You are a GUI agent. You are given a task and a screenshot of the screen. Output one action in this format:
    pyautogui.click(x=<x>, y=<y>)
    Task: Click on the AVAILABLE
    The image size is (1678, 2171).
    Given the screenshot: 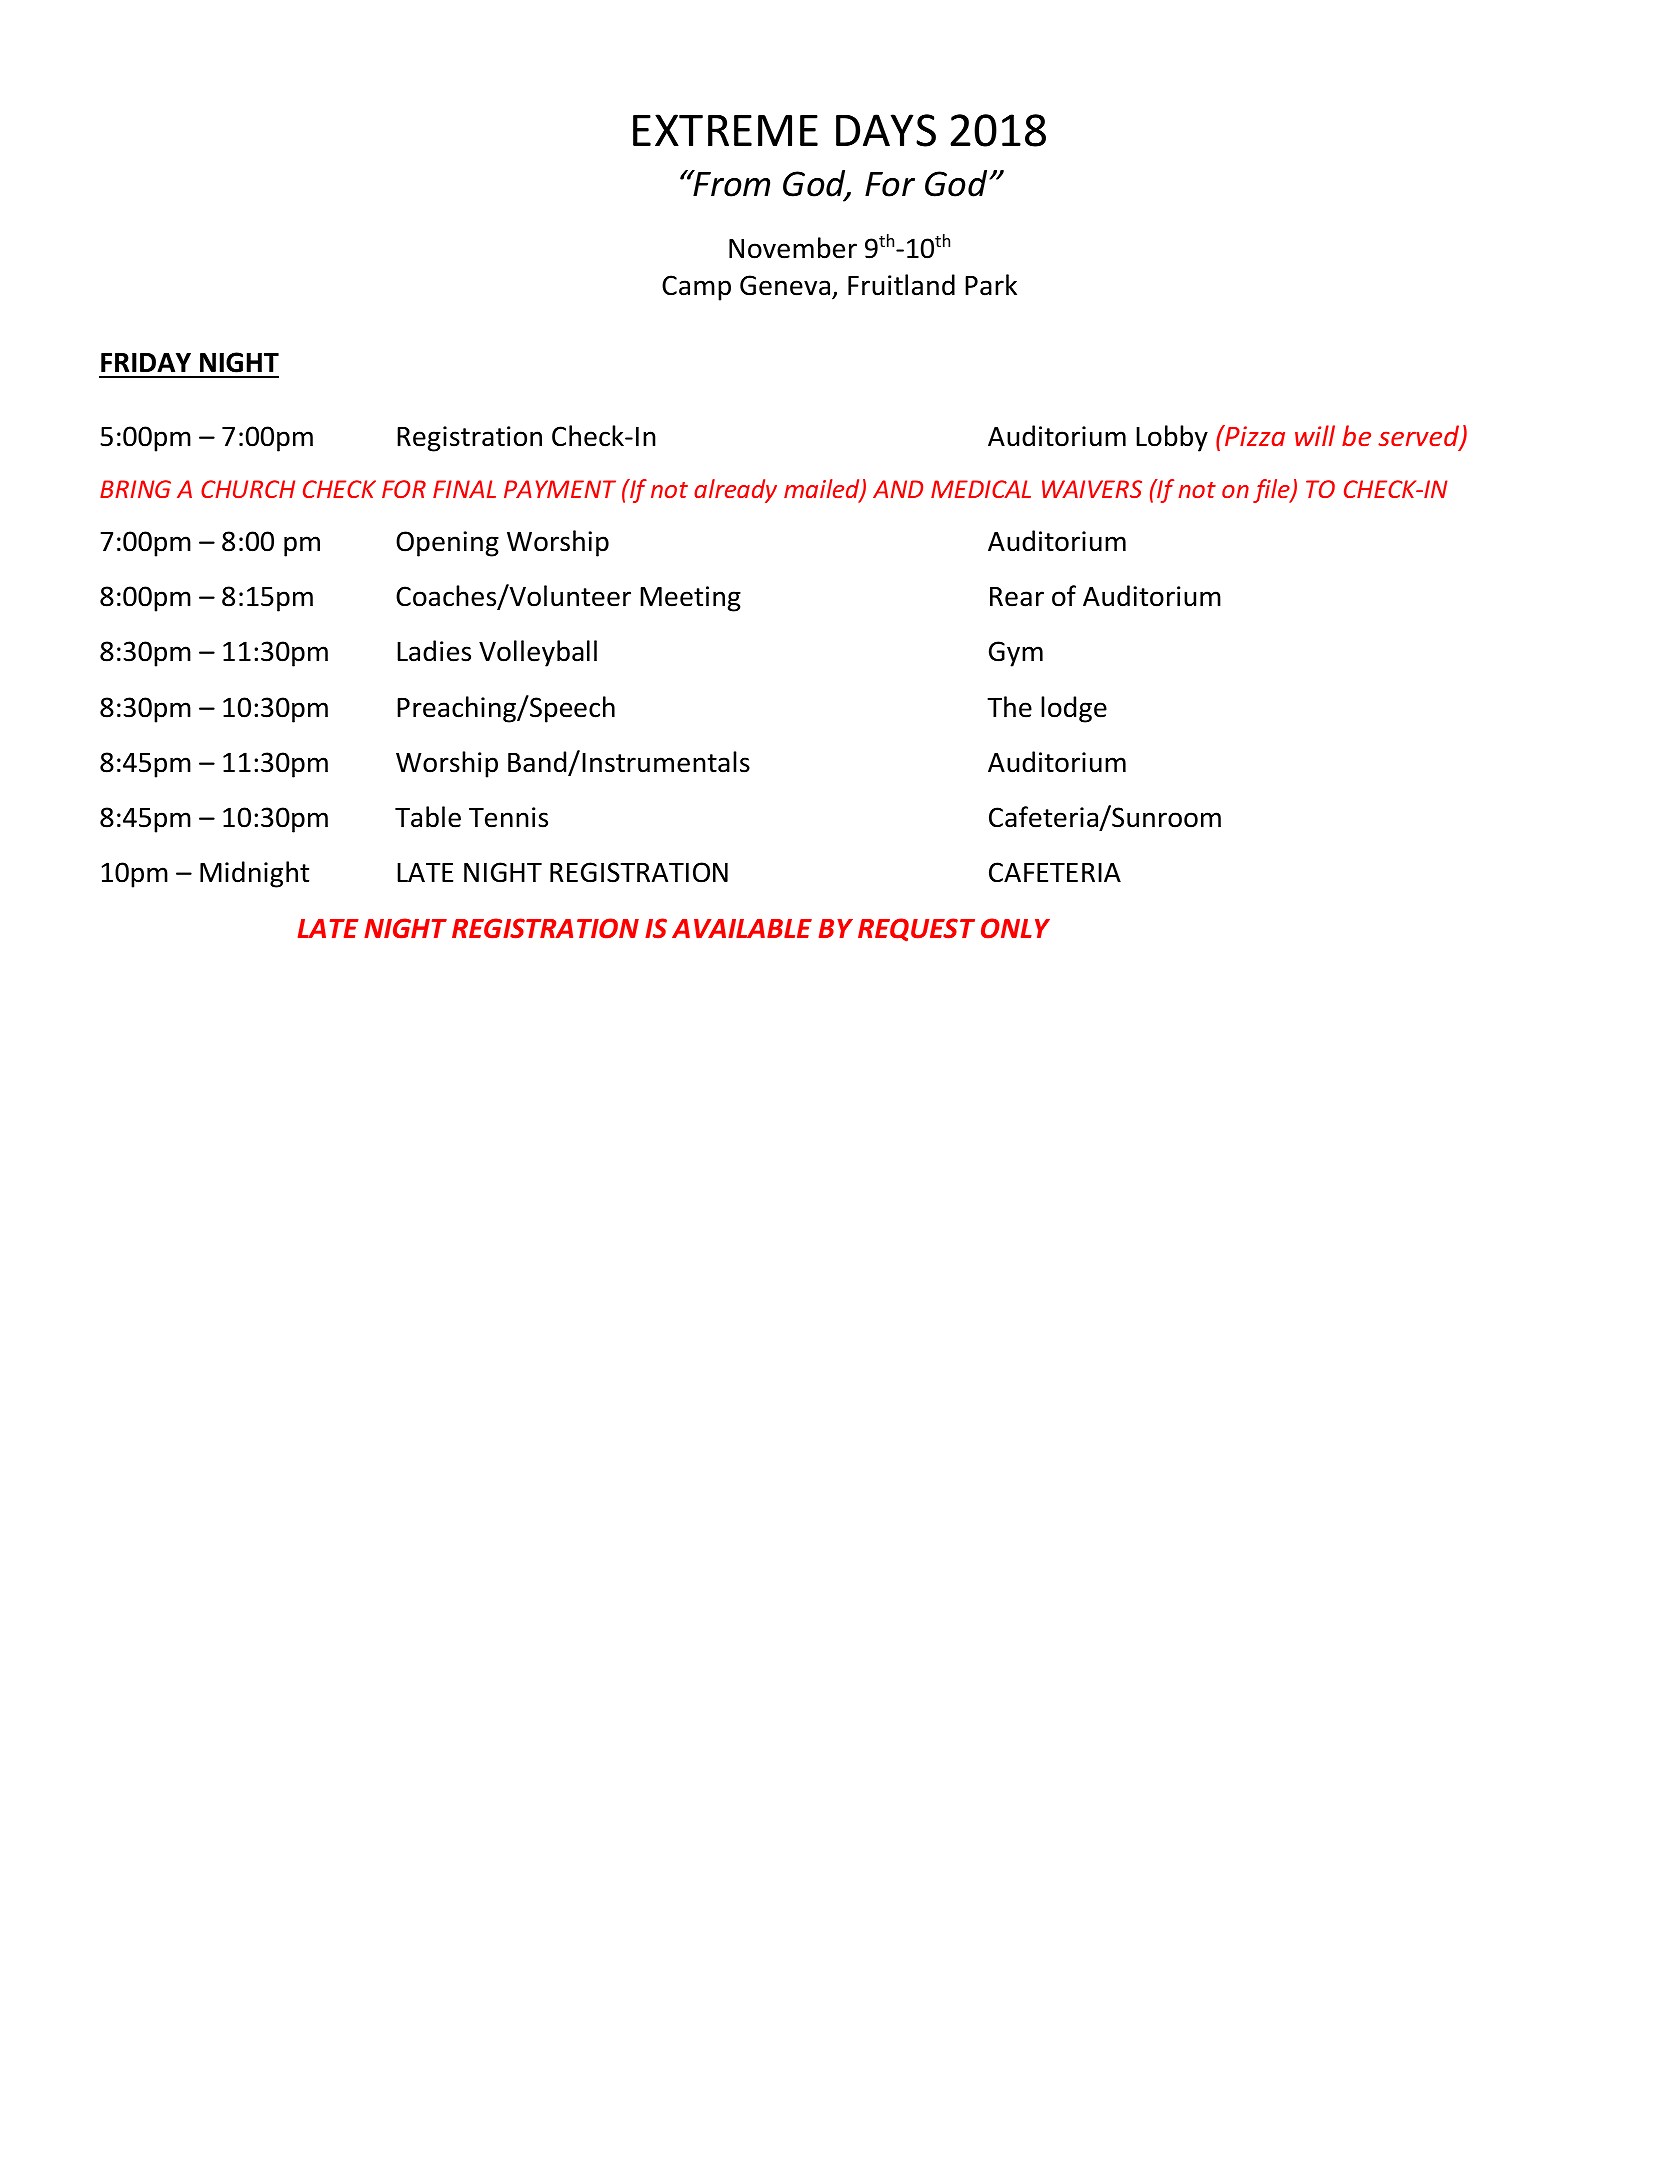 What is the action you would take?
    pyautogui.click(x=742, y=928)
